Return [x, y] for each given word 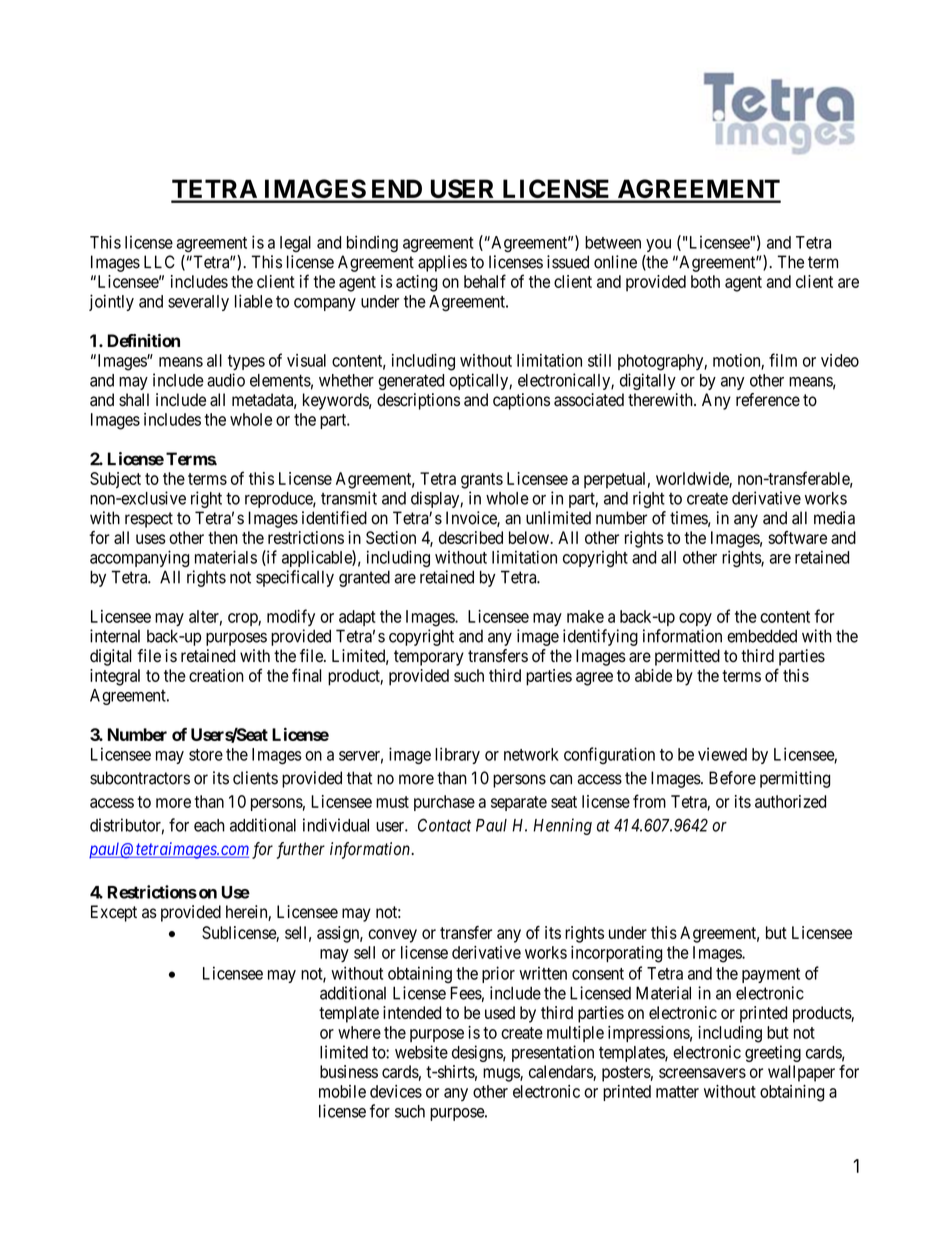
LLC [159, 262]
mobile [342, 1091]
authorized [790, 801]
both [705, 281]
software [797, 537]
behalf [485, 281]
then [223, 537]
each [209, 825]
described [471, 537]
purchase [444, 803]
